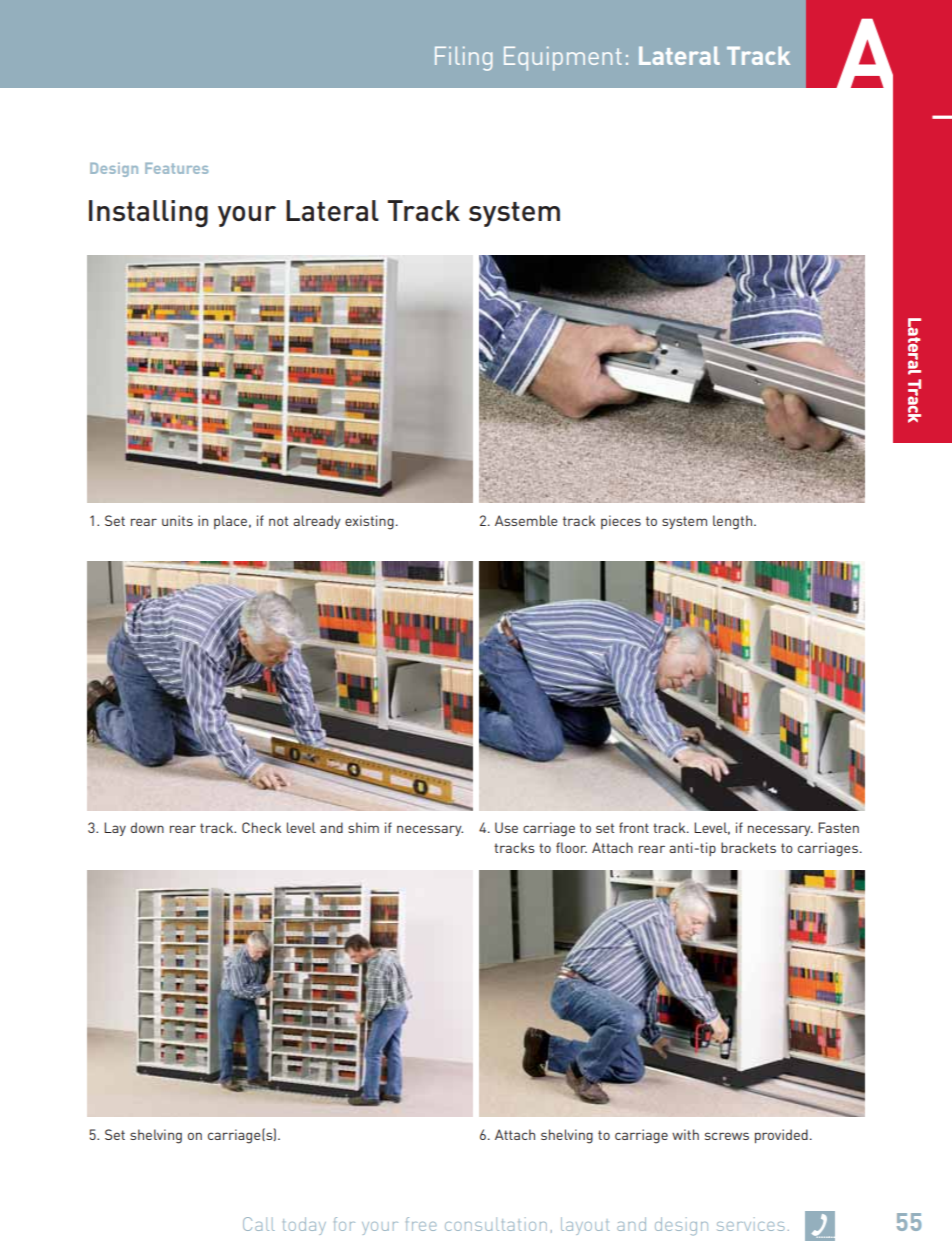 The width and height of the screenshot is (952, 1260). I want to click on Features, so click(176, 168).
